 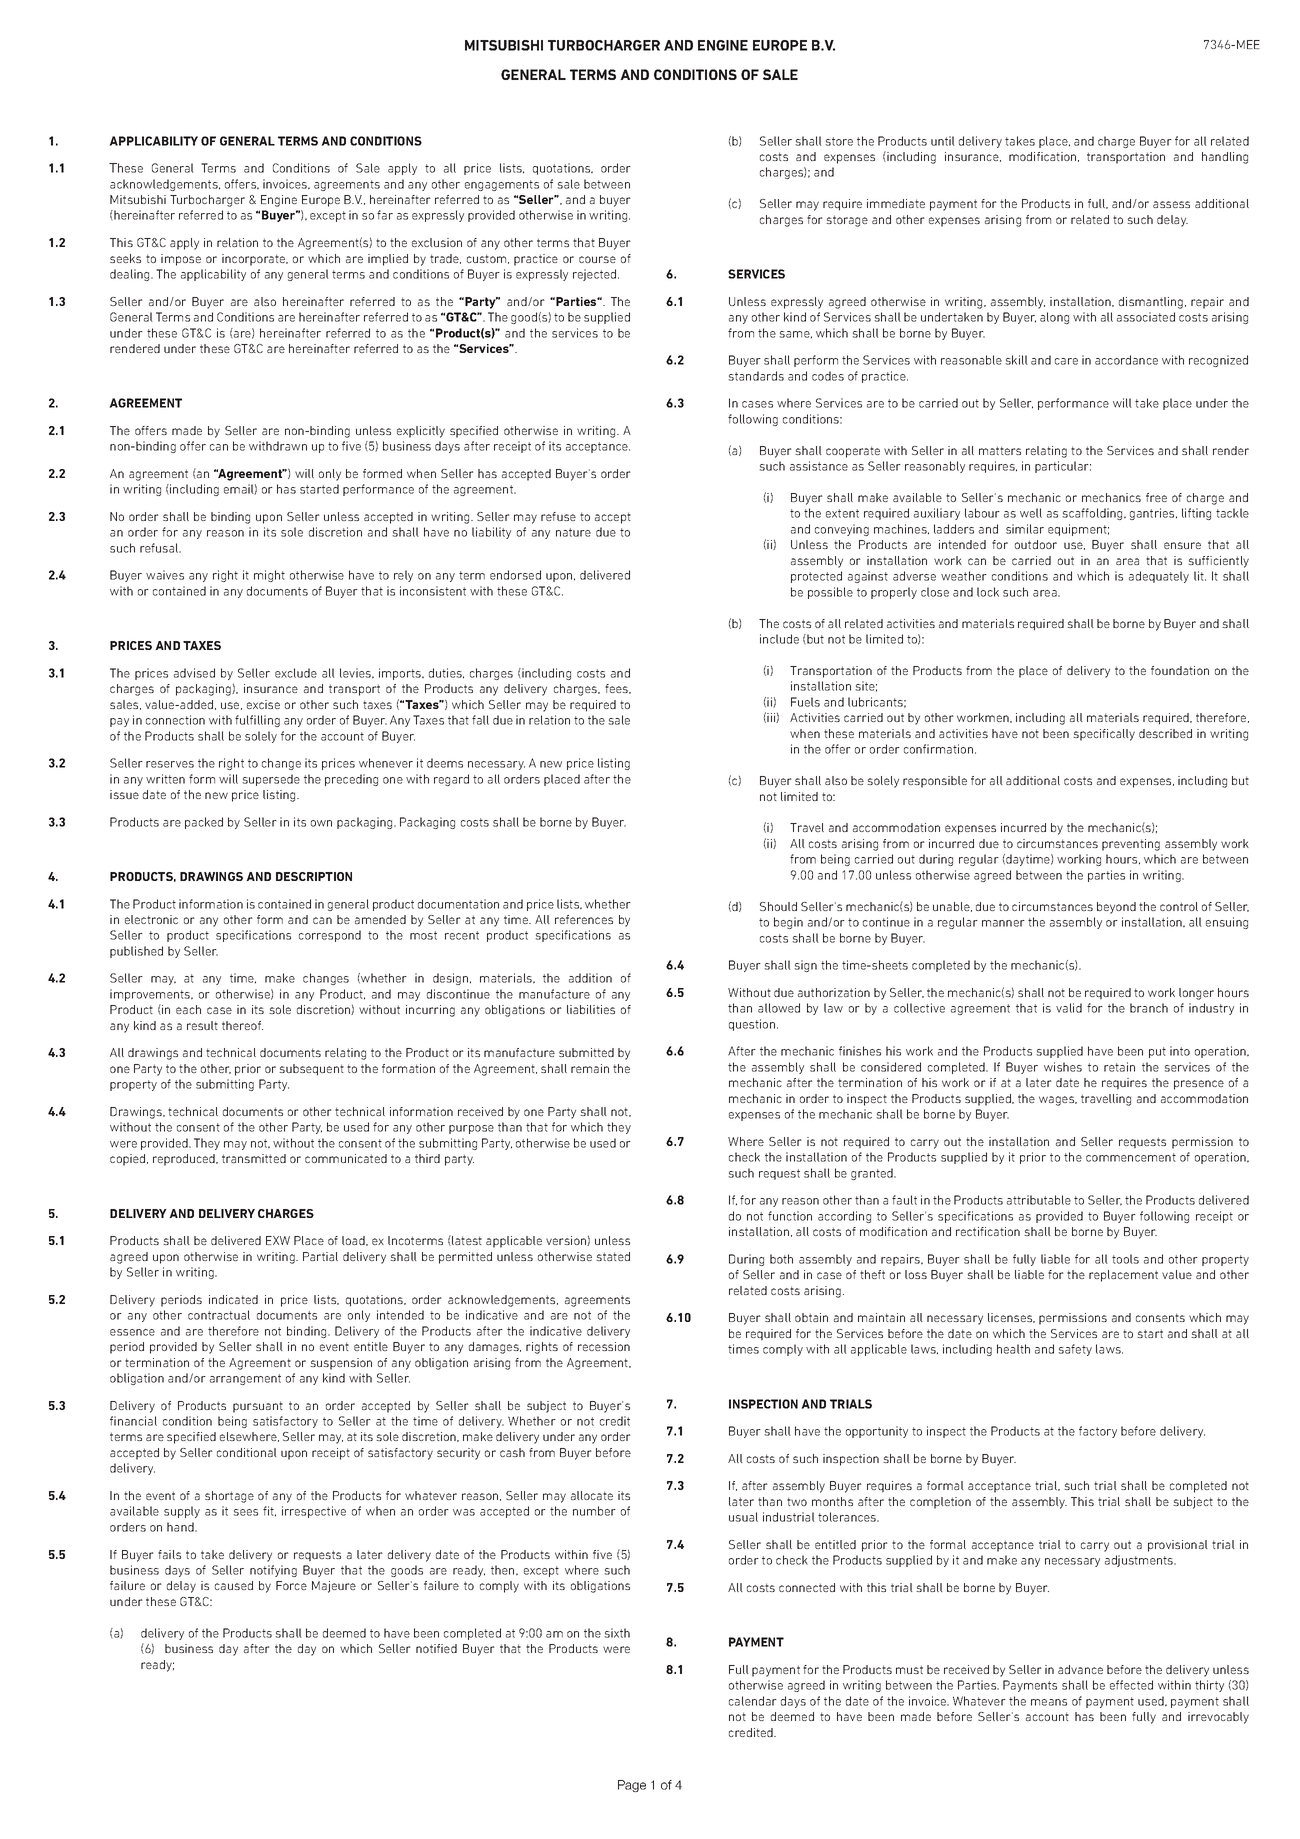 What do you see at coordinates (263, 704) in the image?
I see `excise` at bounding box center [263, 704].
